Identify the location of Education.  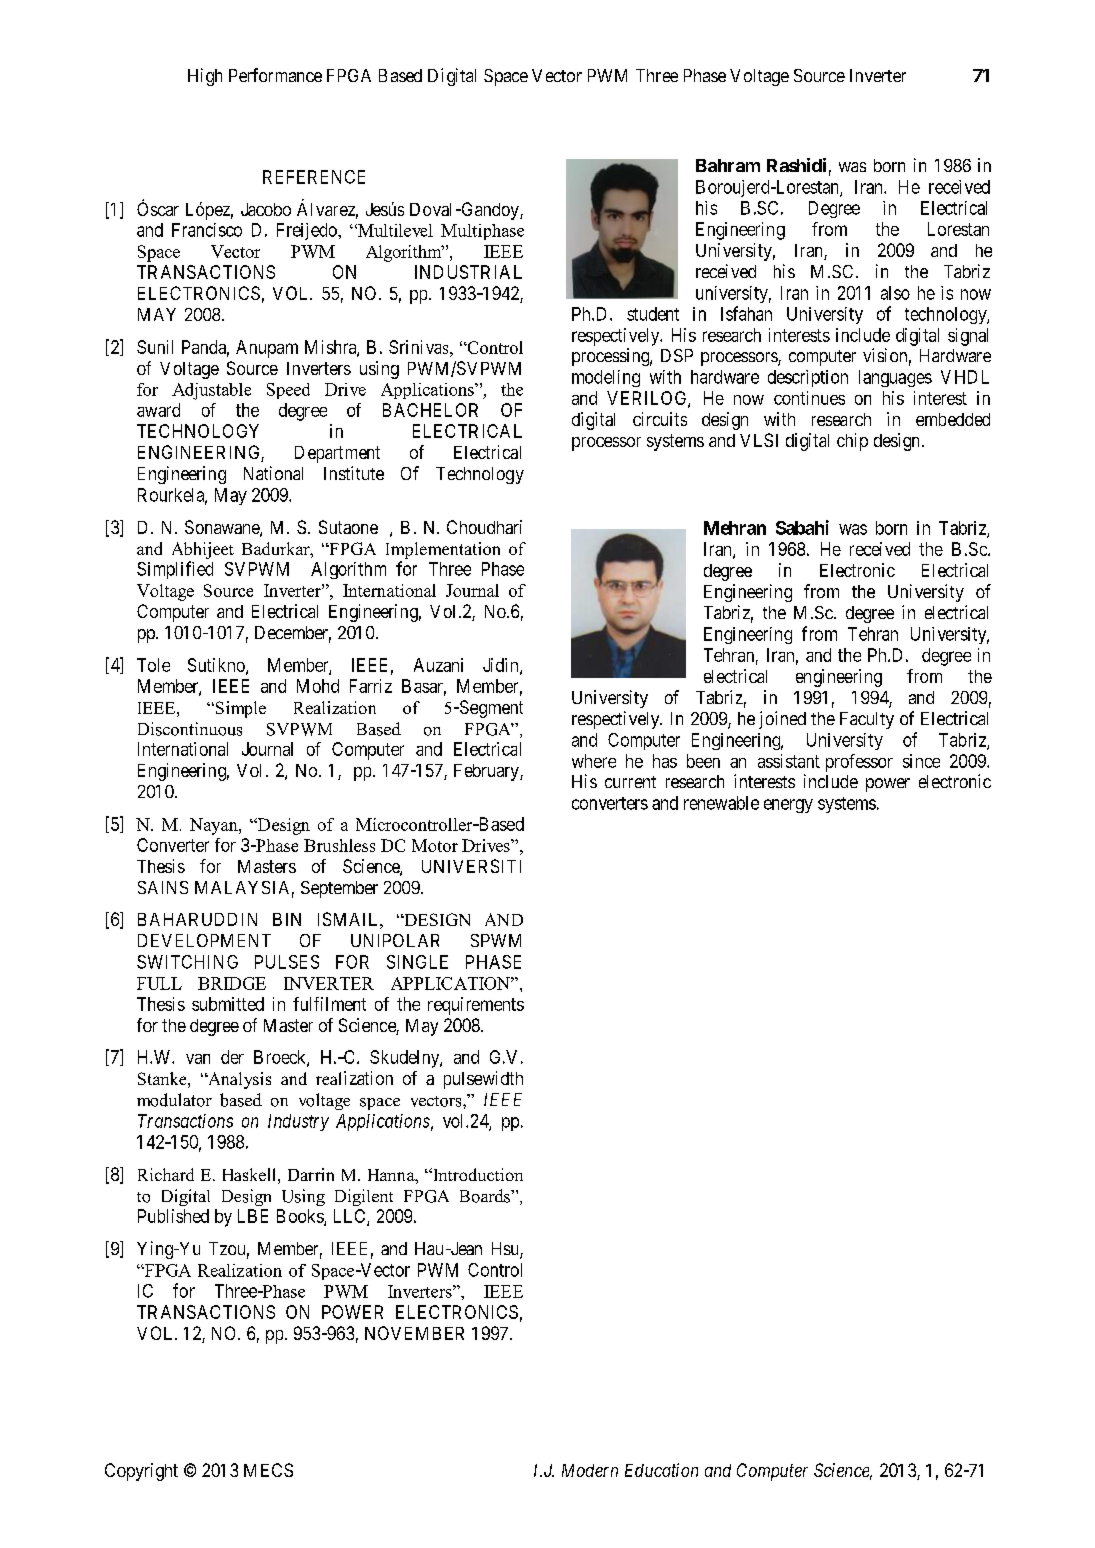
(661, 1470).
